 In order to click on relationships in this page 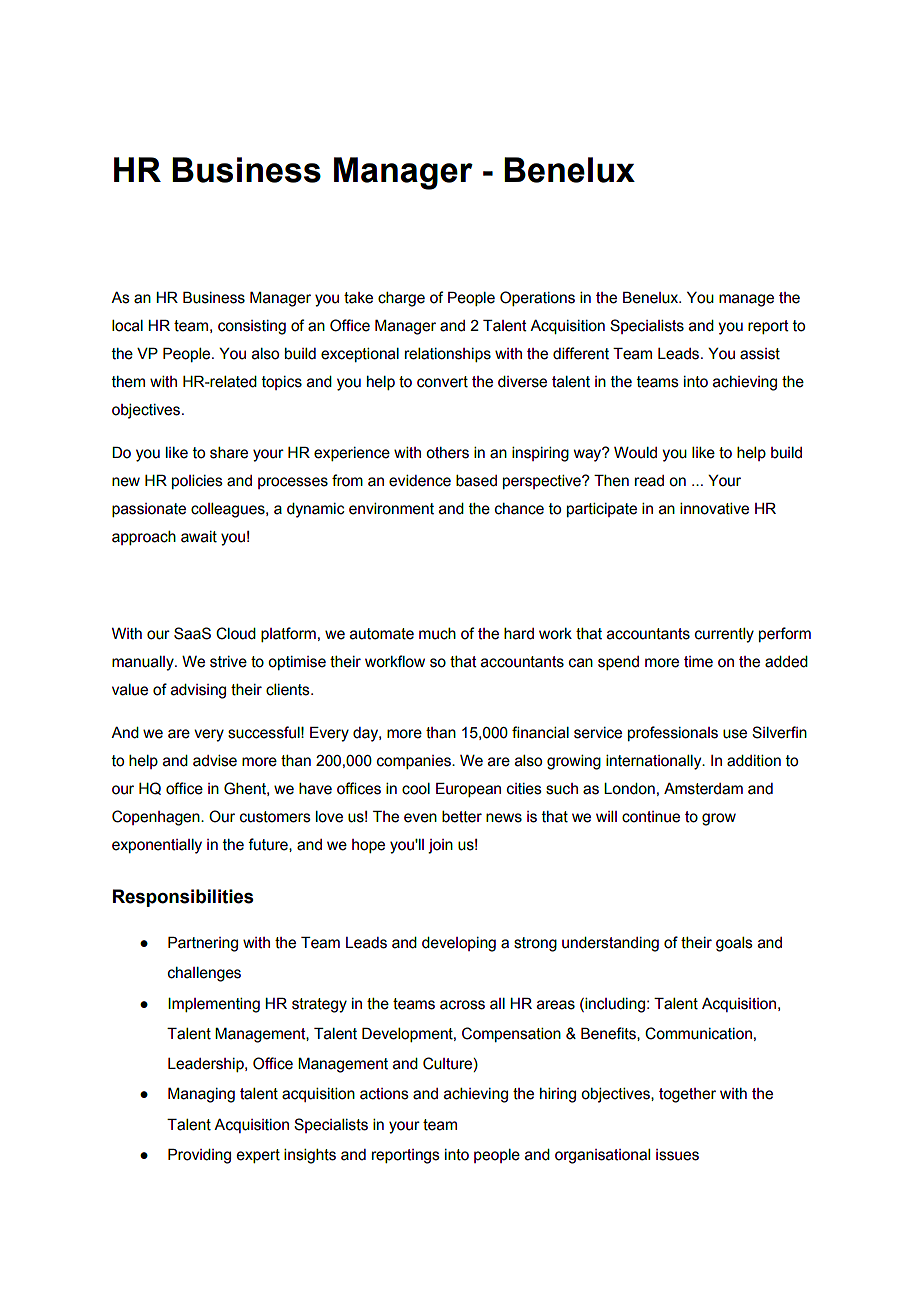, I will do `click(448, 355)`.
